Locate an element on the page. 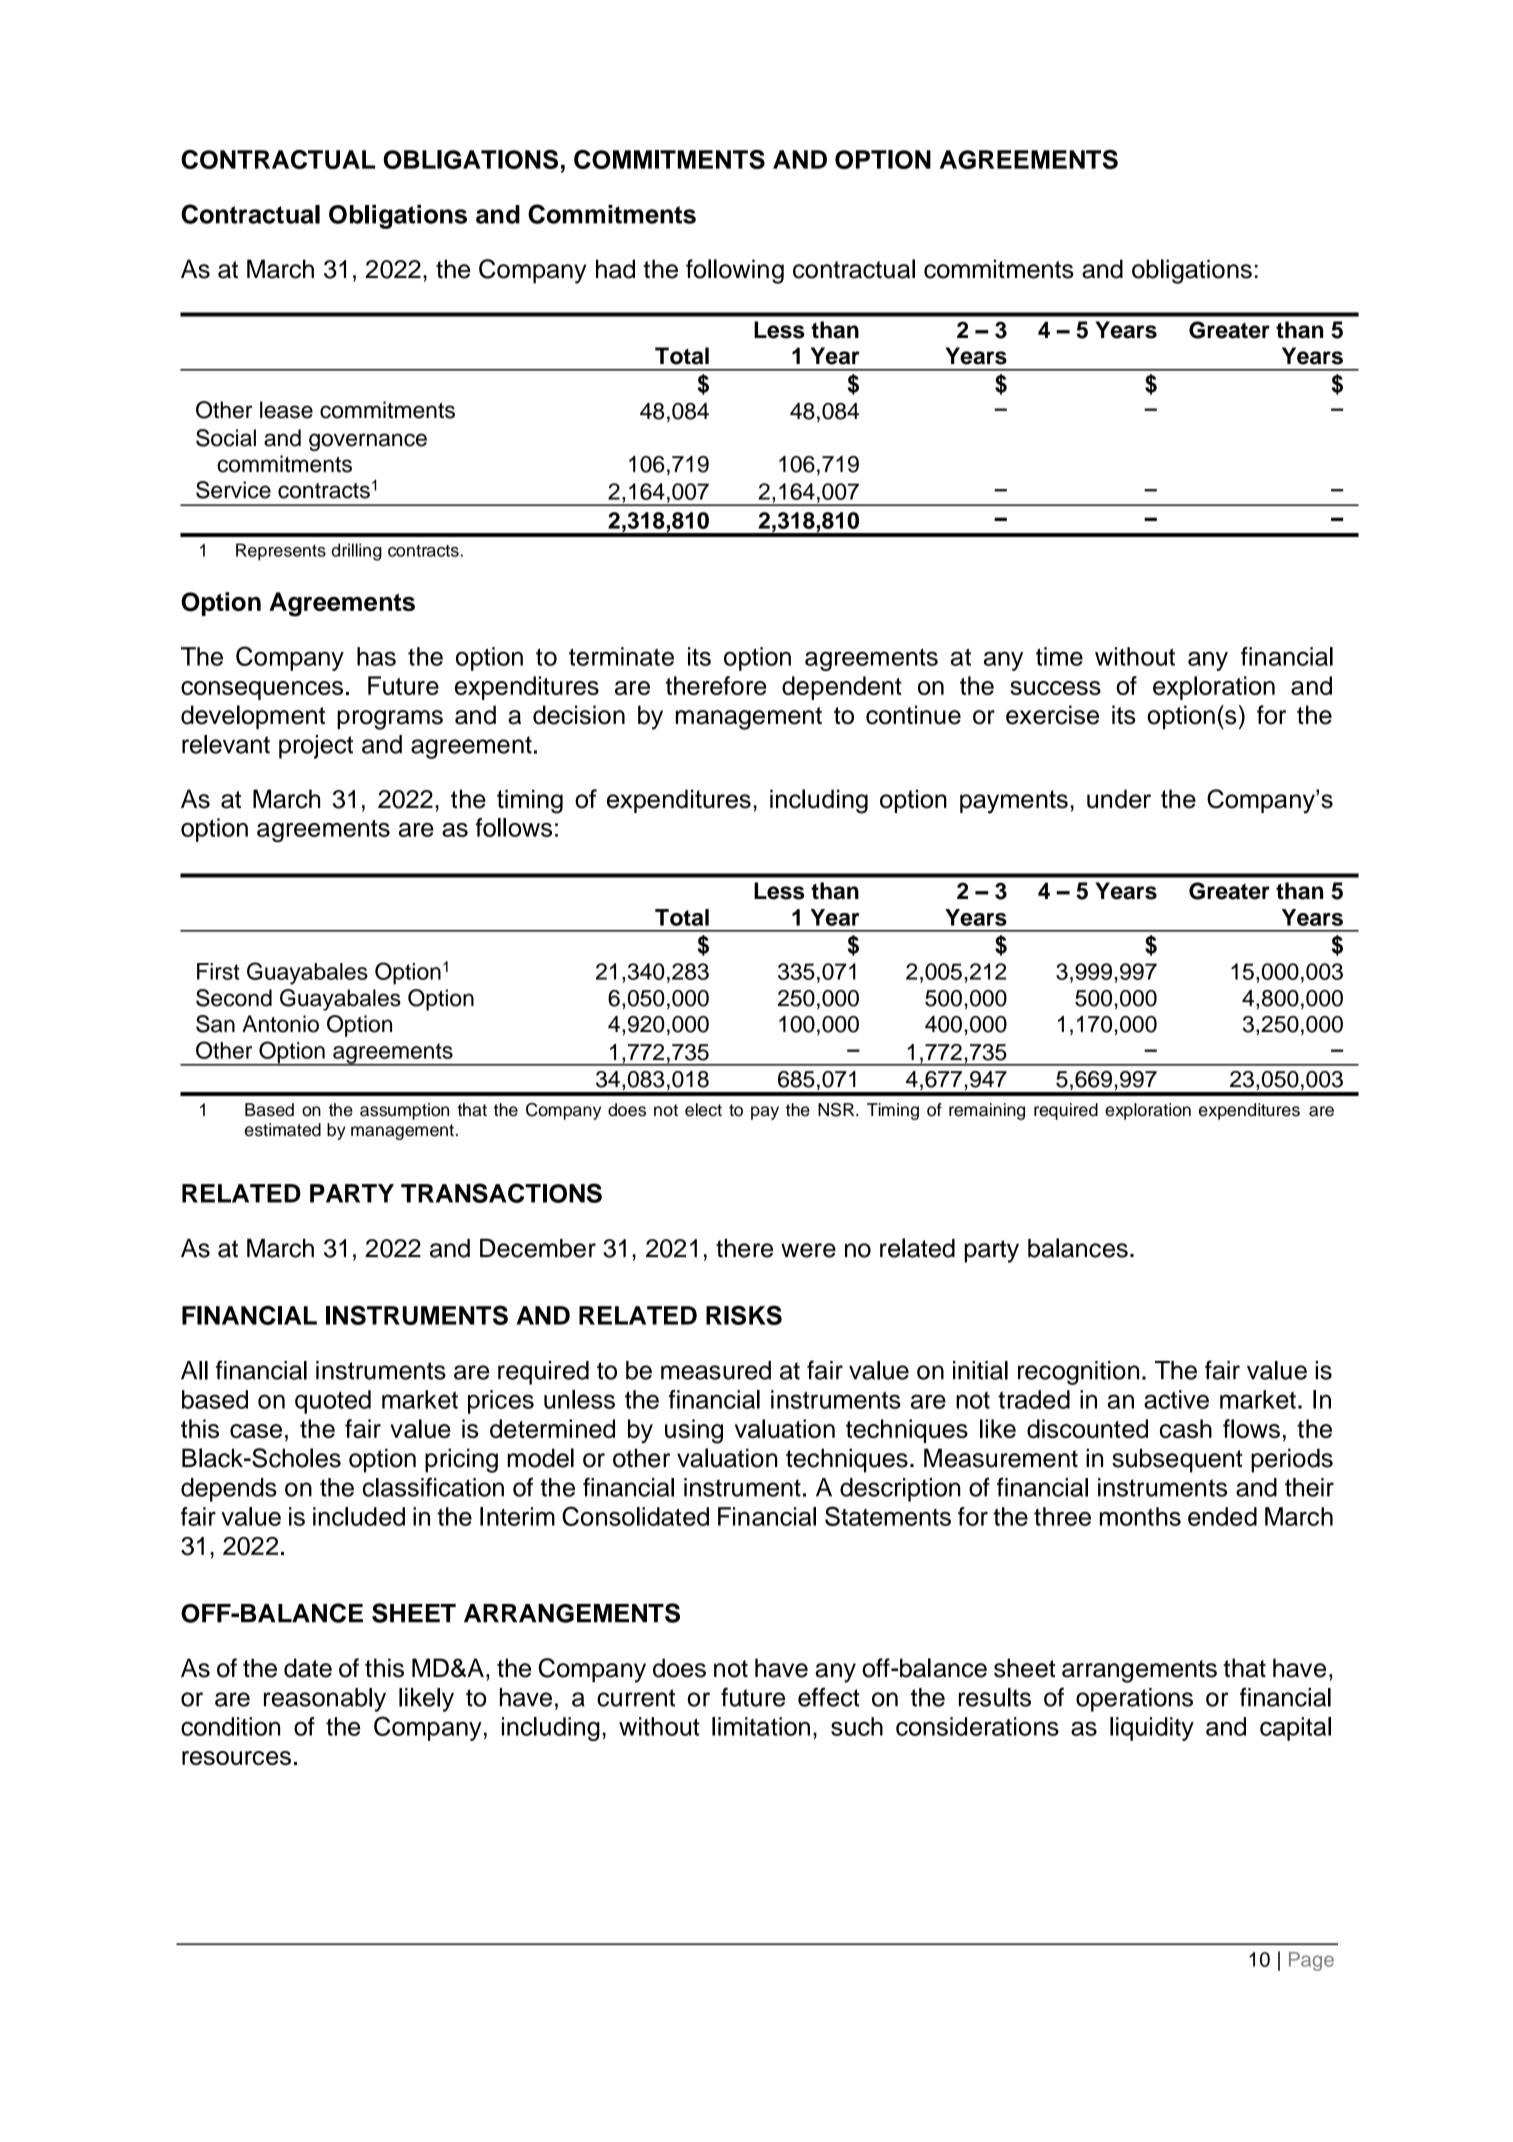 This page has height=2142, width=1513. time is located at coordinates (1059, 656).
